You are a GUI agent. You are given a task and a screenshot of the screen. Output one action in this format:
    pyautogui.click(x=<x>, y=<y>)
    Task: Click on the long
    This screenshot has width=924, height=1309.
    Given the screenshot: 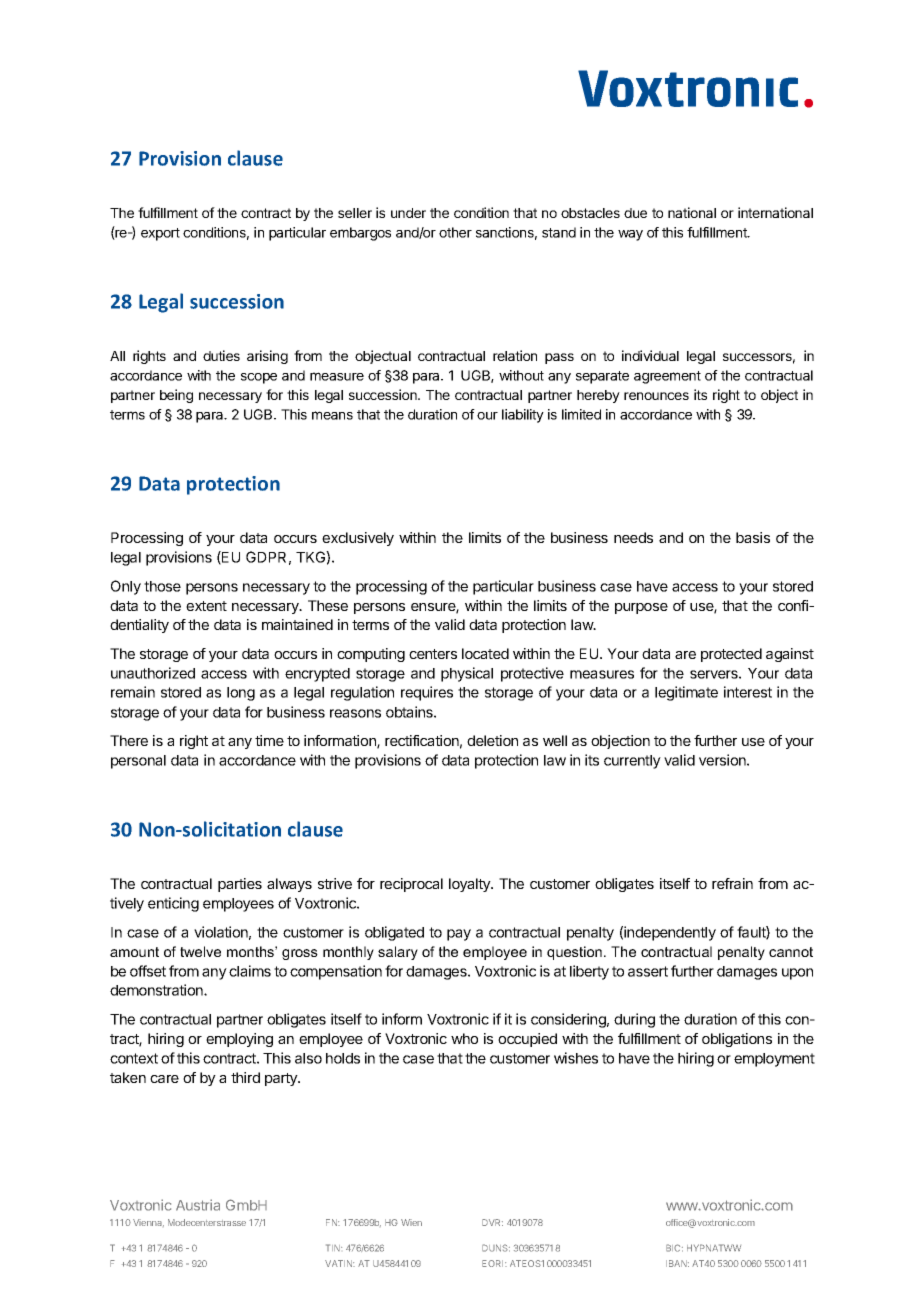 What is the action you would take?
    pyautogui.click(x=241, y=694)
